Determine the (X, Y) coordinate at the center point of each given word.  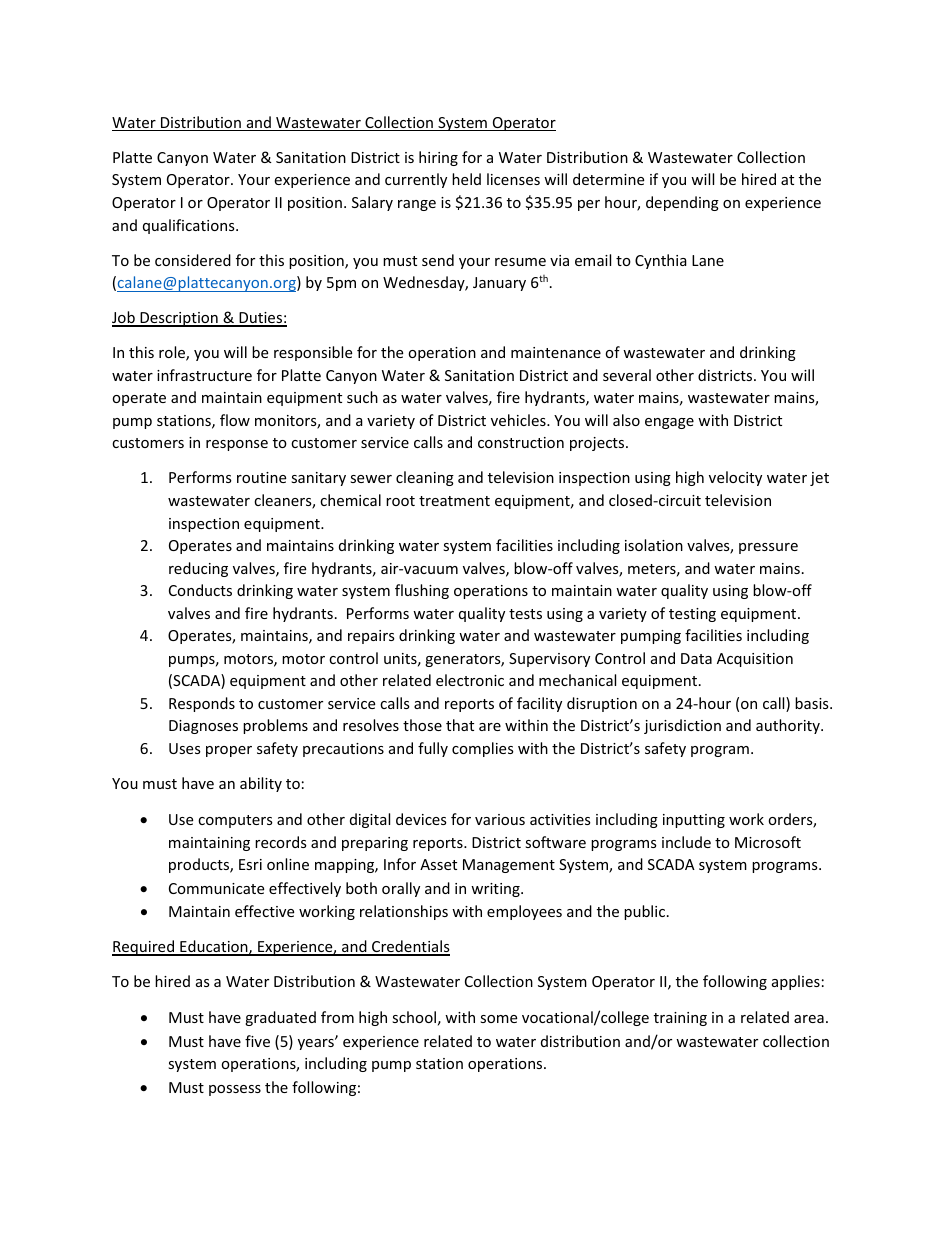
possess (235, 1090)
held (466, 179)
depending (682, 203)
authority (789, 726)
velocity (735, 478)
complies (483, 749)
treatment (454, 501)
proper (229, 751)
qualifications (190, 226)
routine (261, 477)
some (498, 1019)
